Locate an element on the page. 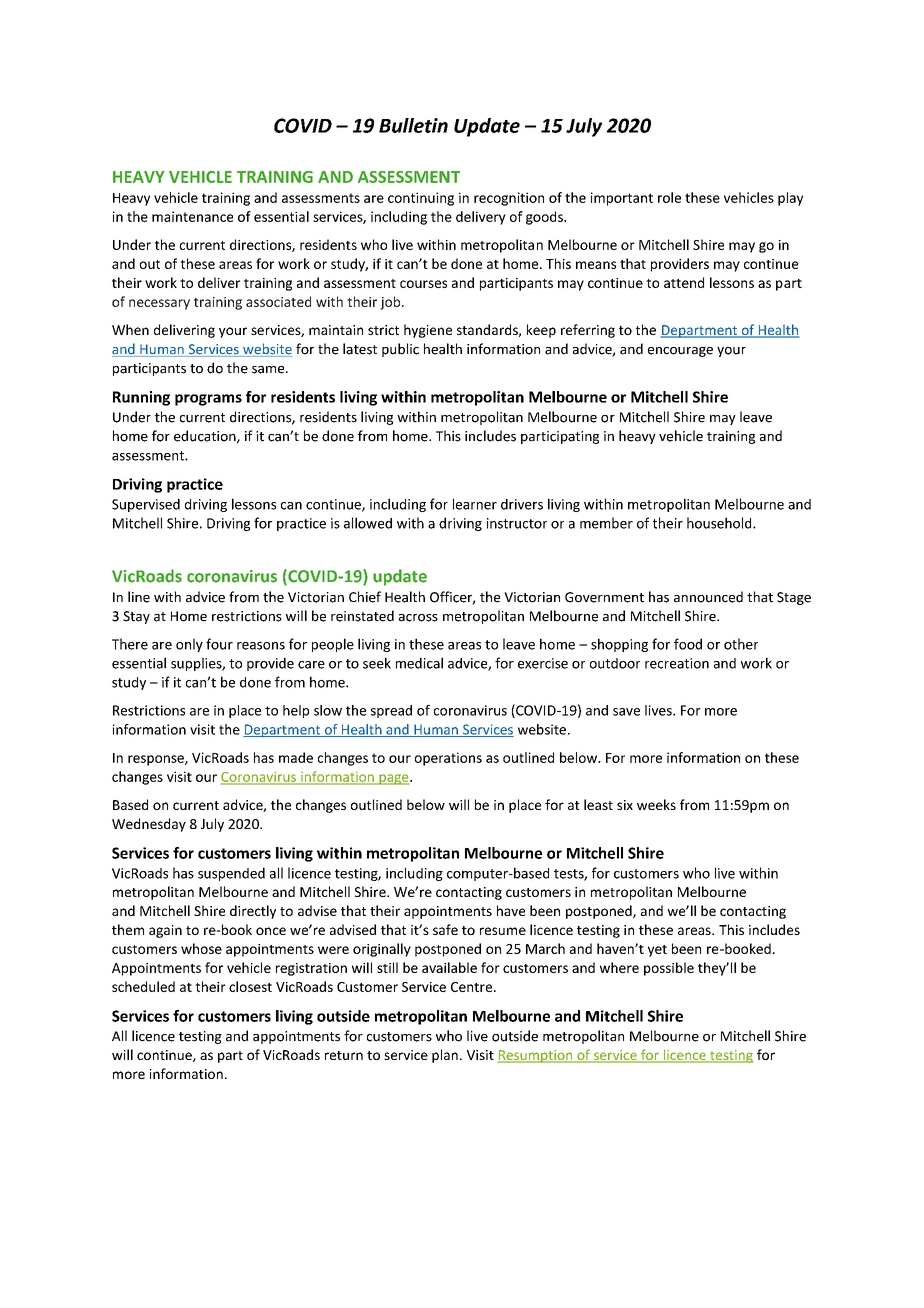  role is located at coordinates (669, 197).
